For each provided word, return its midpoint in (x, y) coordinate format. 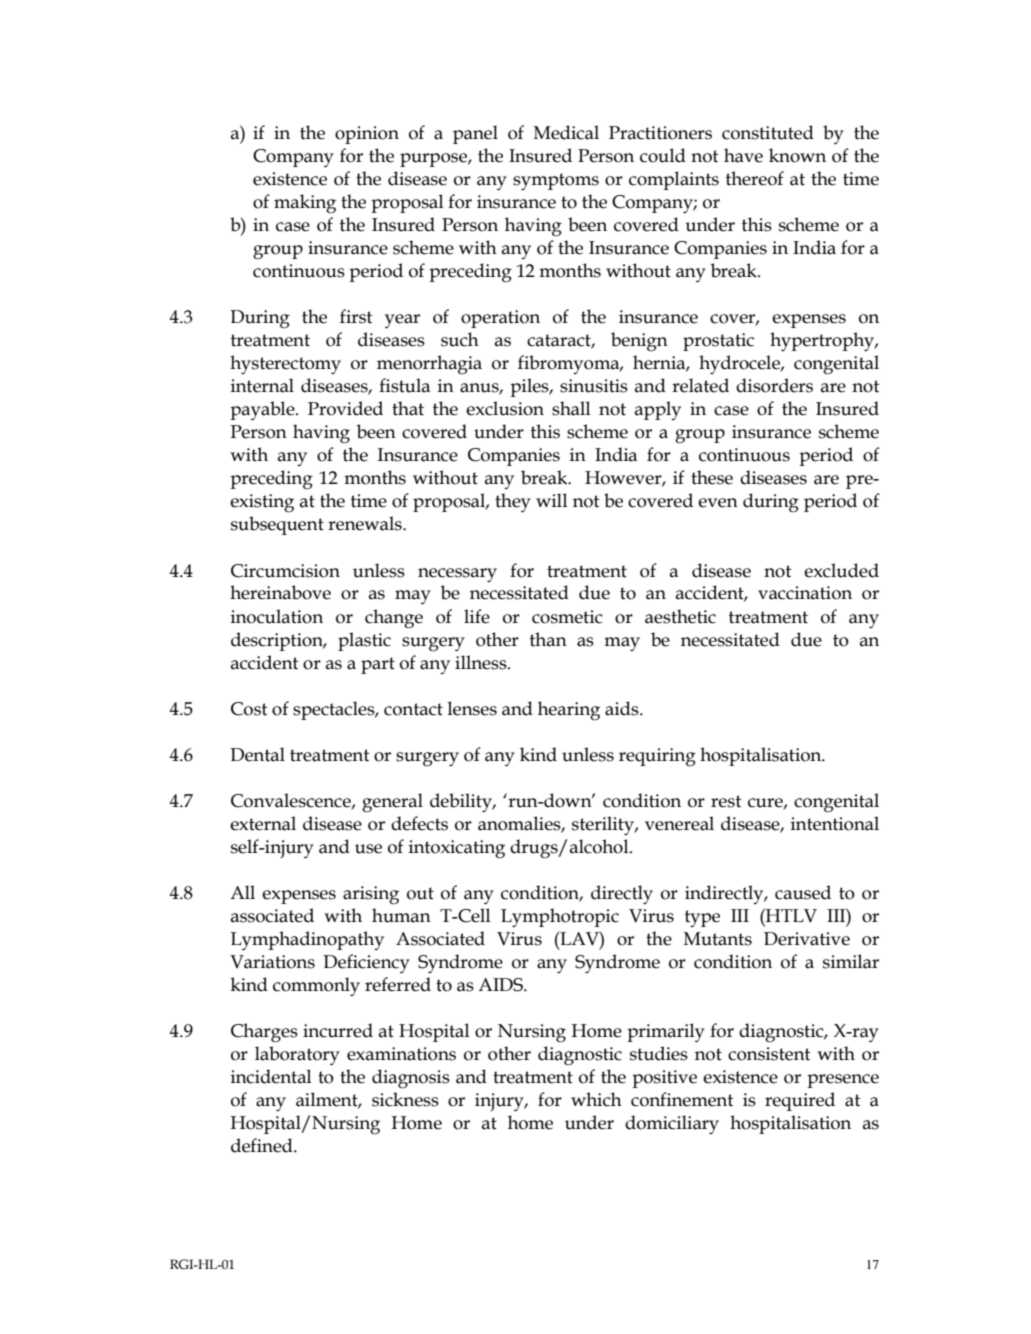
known (797, 155)
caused (803, 892)
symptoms (556, 181)
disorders (774, 385)
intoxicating (457, 849)
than (548, 639)
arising (371, 895)
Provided (345, 408)
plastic (364, 641)
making (305, 204)
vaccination (805, 593)
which (596, 1099)
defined (263, 1145)
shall (571, 408)
